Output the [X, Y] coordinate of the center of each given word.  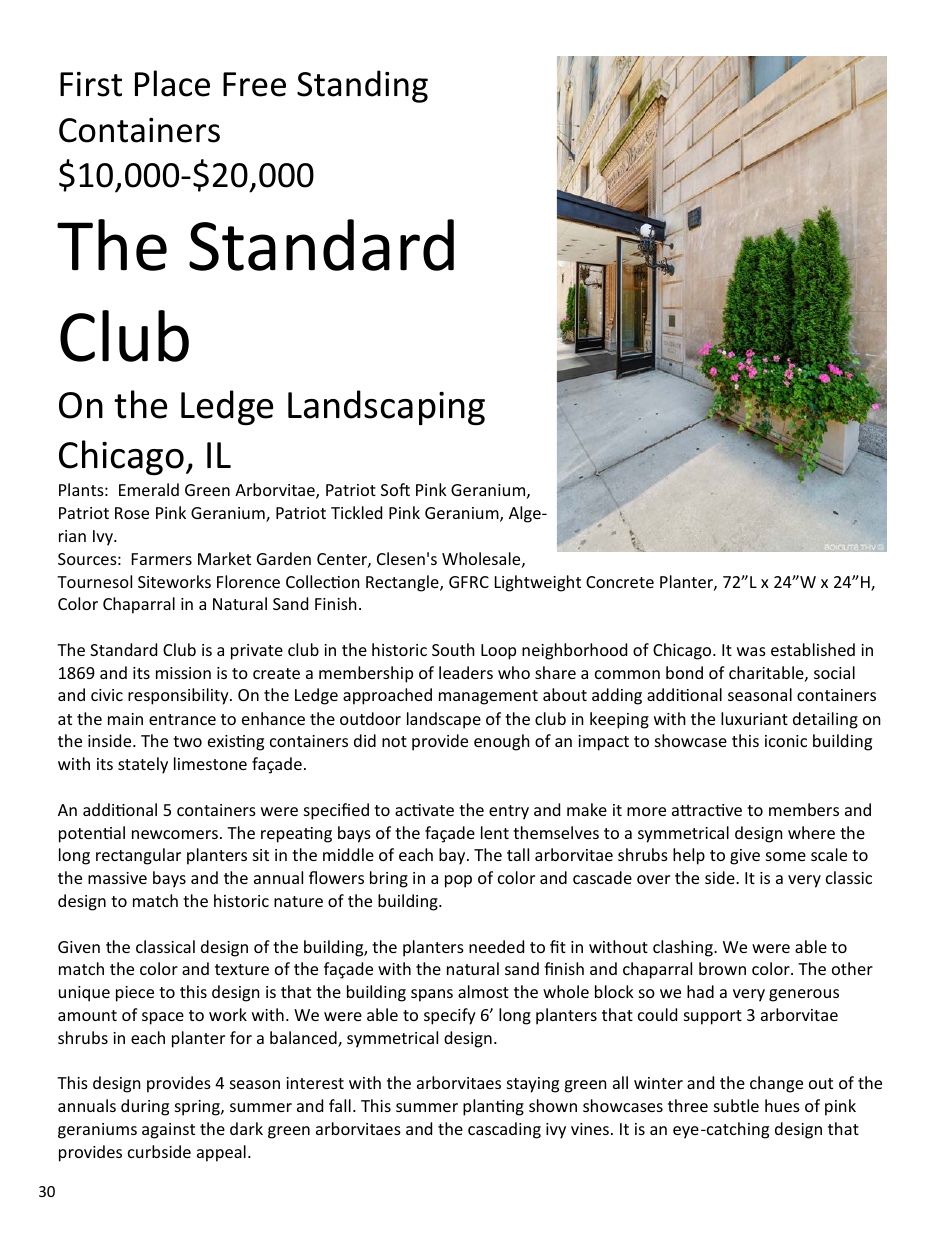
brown [722, 968]
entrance [182, 719]
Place [172, 83]
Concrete [620, 582]
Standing [362, 86]
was [751, 651]
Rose [132, 513]
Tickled [356, 512]
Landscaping [386, 407]
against [168, 1131]
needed [496, 946]
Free [254, 84]
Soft [395, 489]
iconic [786, 741]
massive [117, 878]
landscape [444, 720]
